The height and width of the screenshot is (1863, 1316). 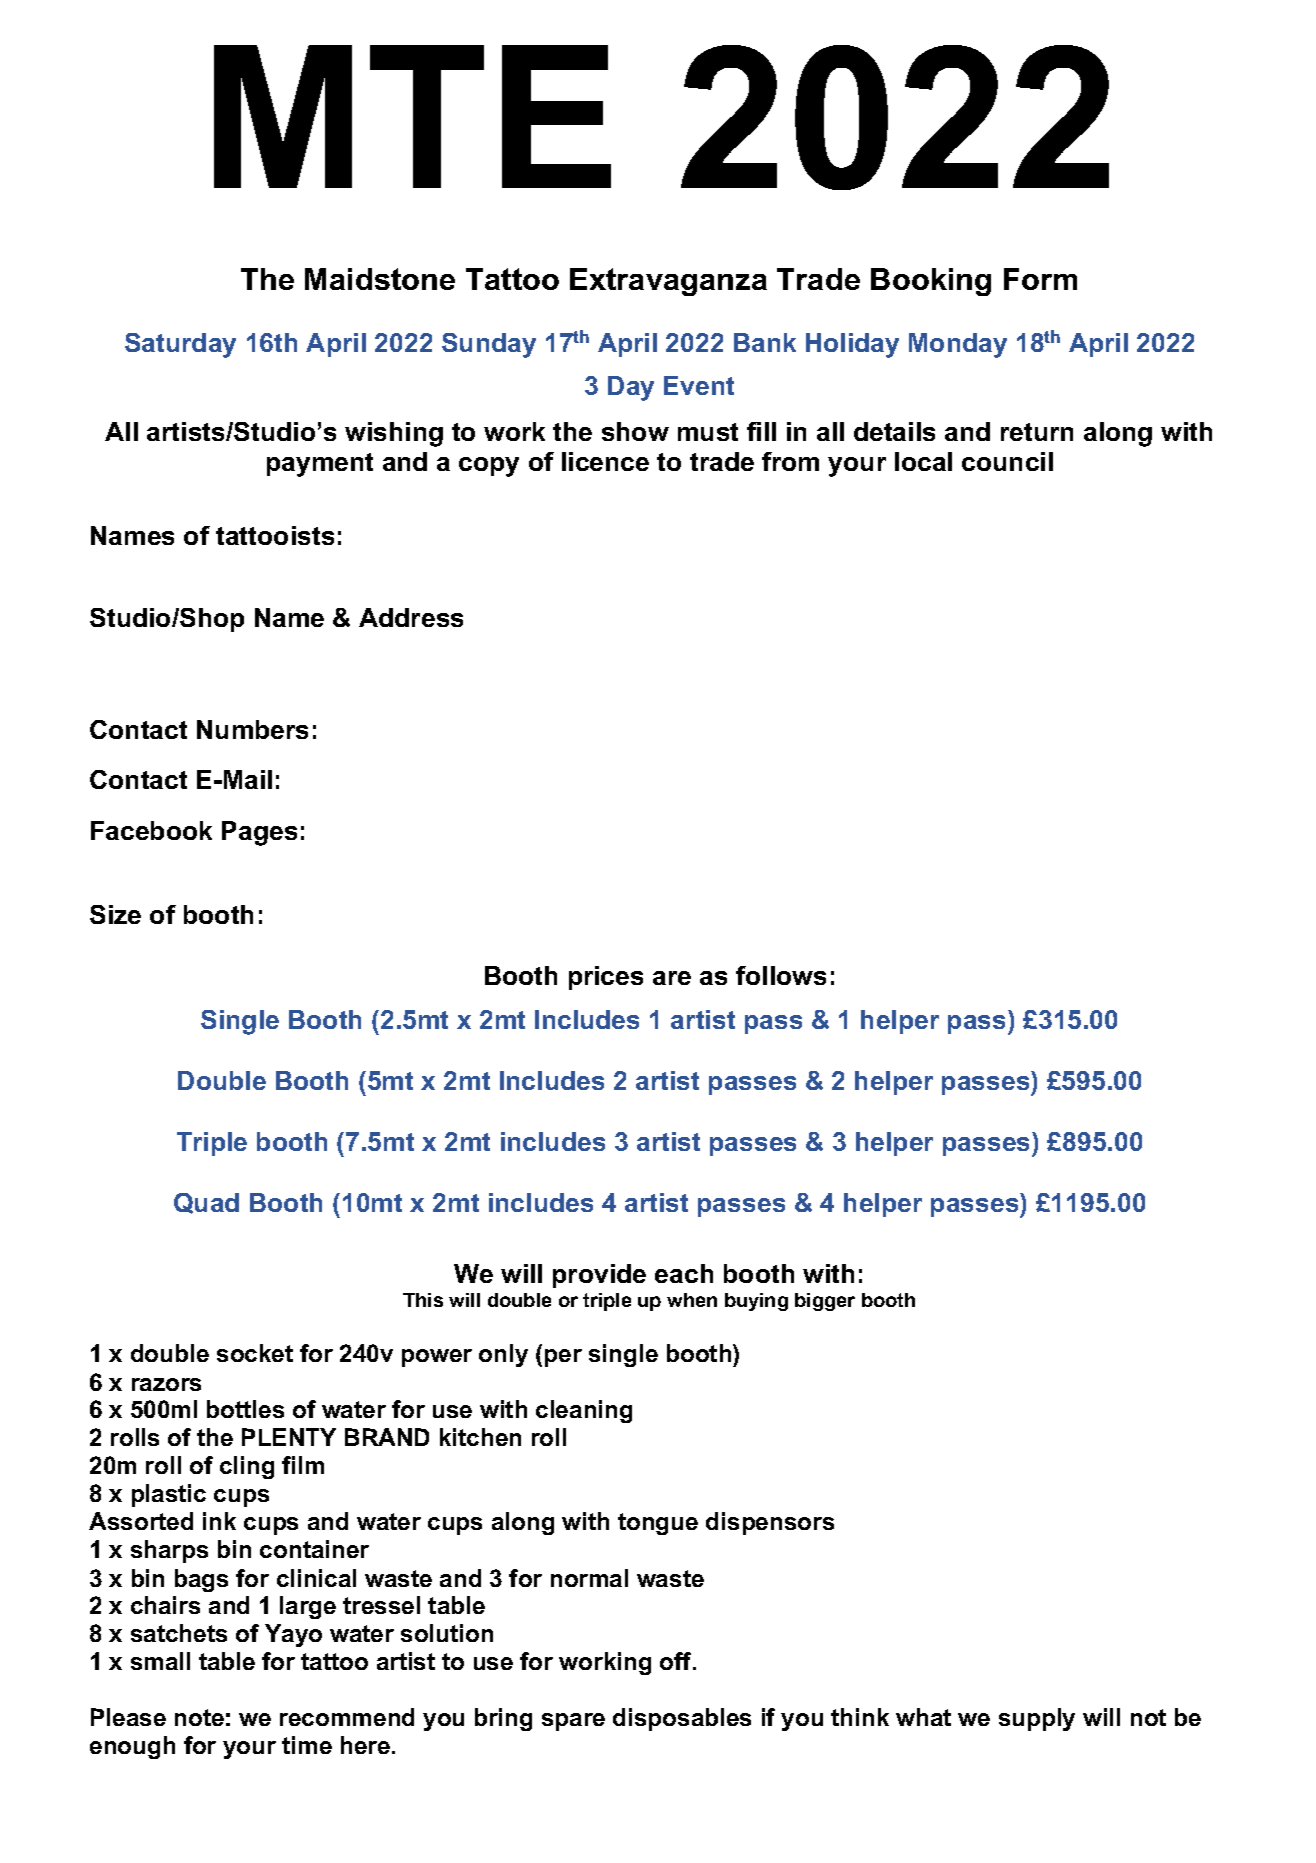 What do you see at coordinates (320, 465) in the screenshot?
I see `payment` at bounding box center [320, 465].
